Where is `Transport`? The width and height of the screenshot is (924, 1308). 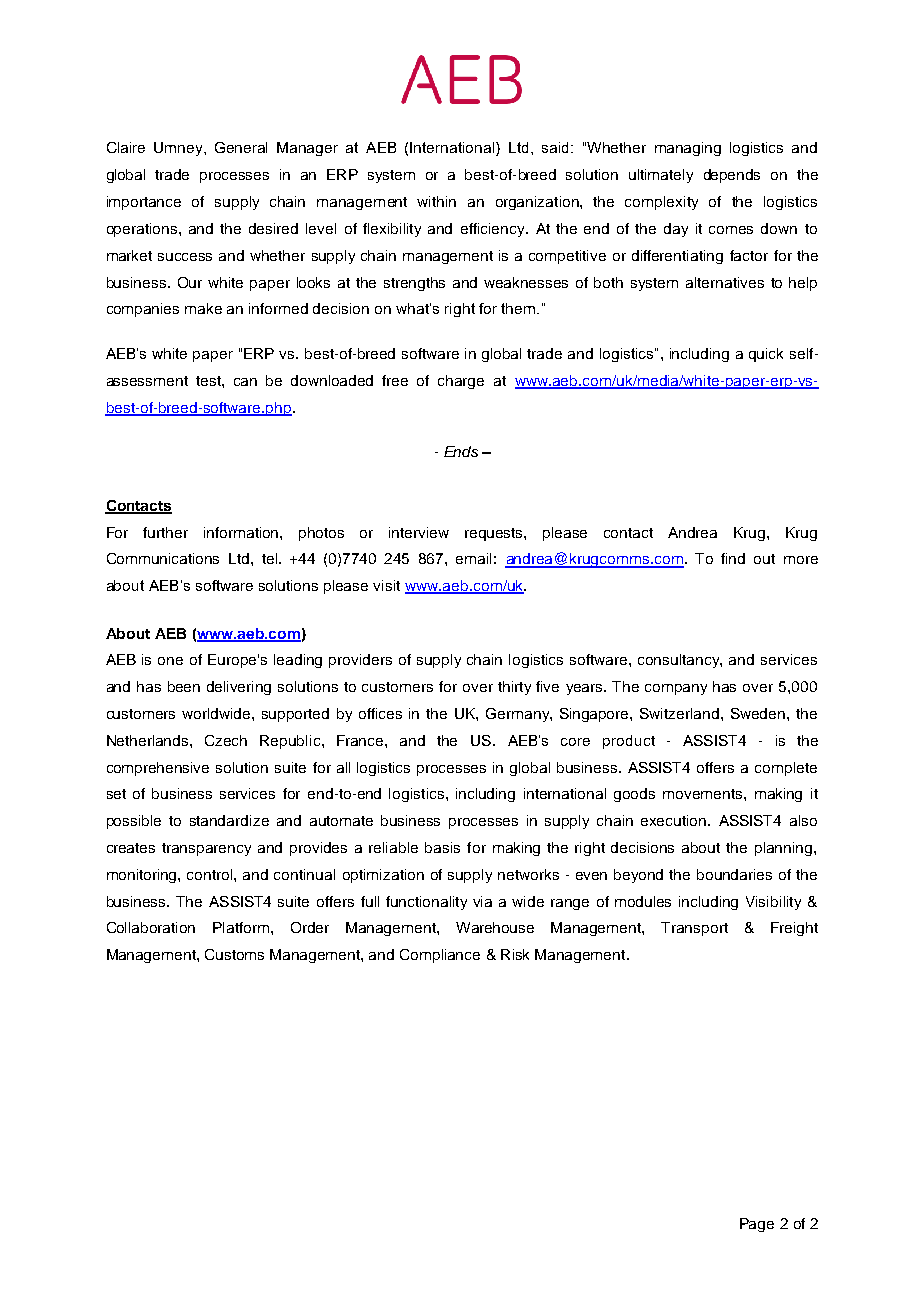 Transport is located at coordinates (694, 929).
